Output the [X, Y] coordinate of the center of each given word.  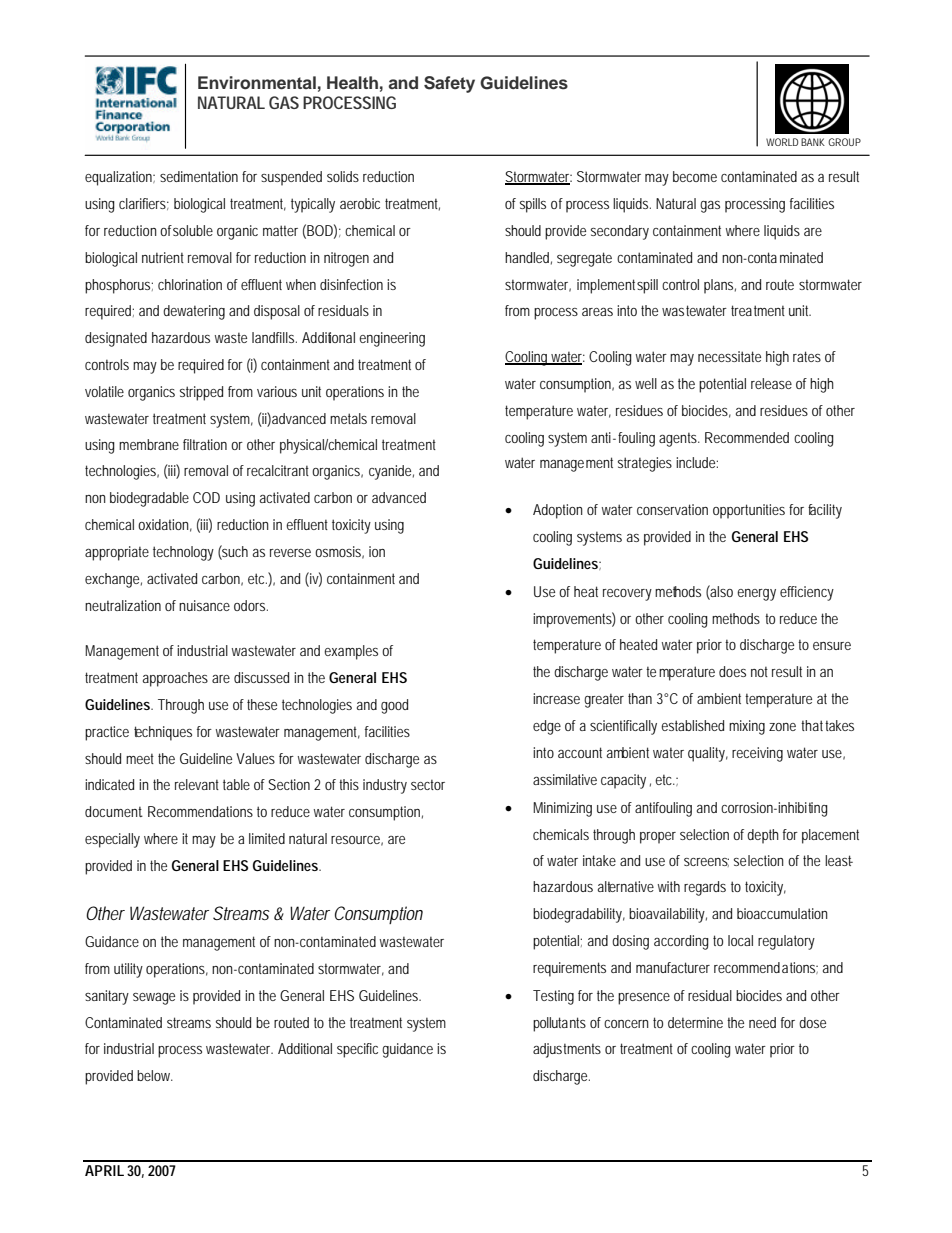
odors [251, 605]
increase [556, 698]
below [155, 1075]
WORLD [782, 142]
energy [756, 595]
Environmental [257, 83]
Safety [449, 84]
